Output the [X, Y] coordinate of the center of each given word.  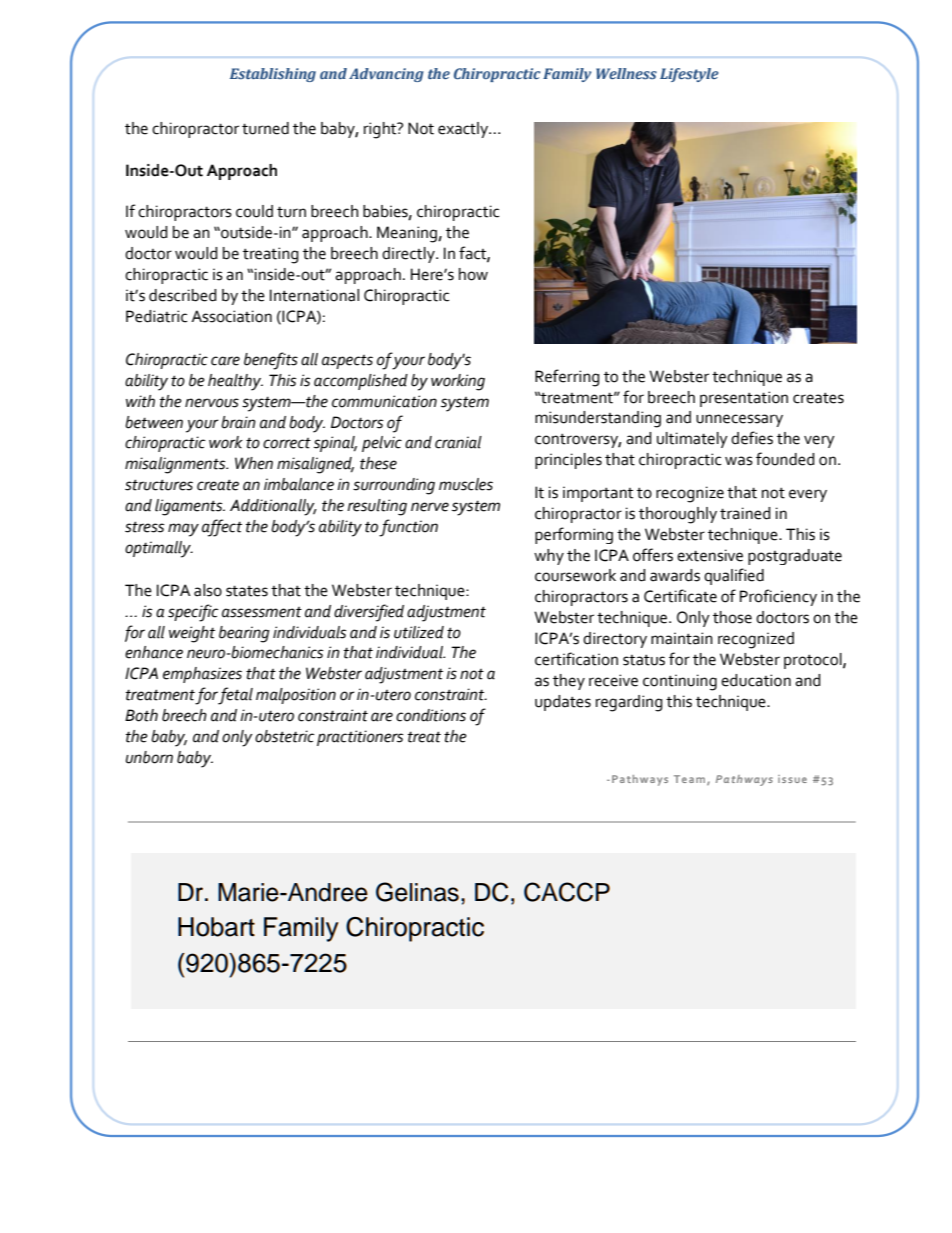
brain [238, 422]
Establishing [273, 75]
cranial [458, 442]
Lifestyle [689, 75]
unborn [149, 757]
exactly [464, 130]
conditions [431, 715]
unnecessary [739, 420]
